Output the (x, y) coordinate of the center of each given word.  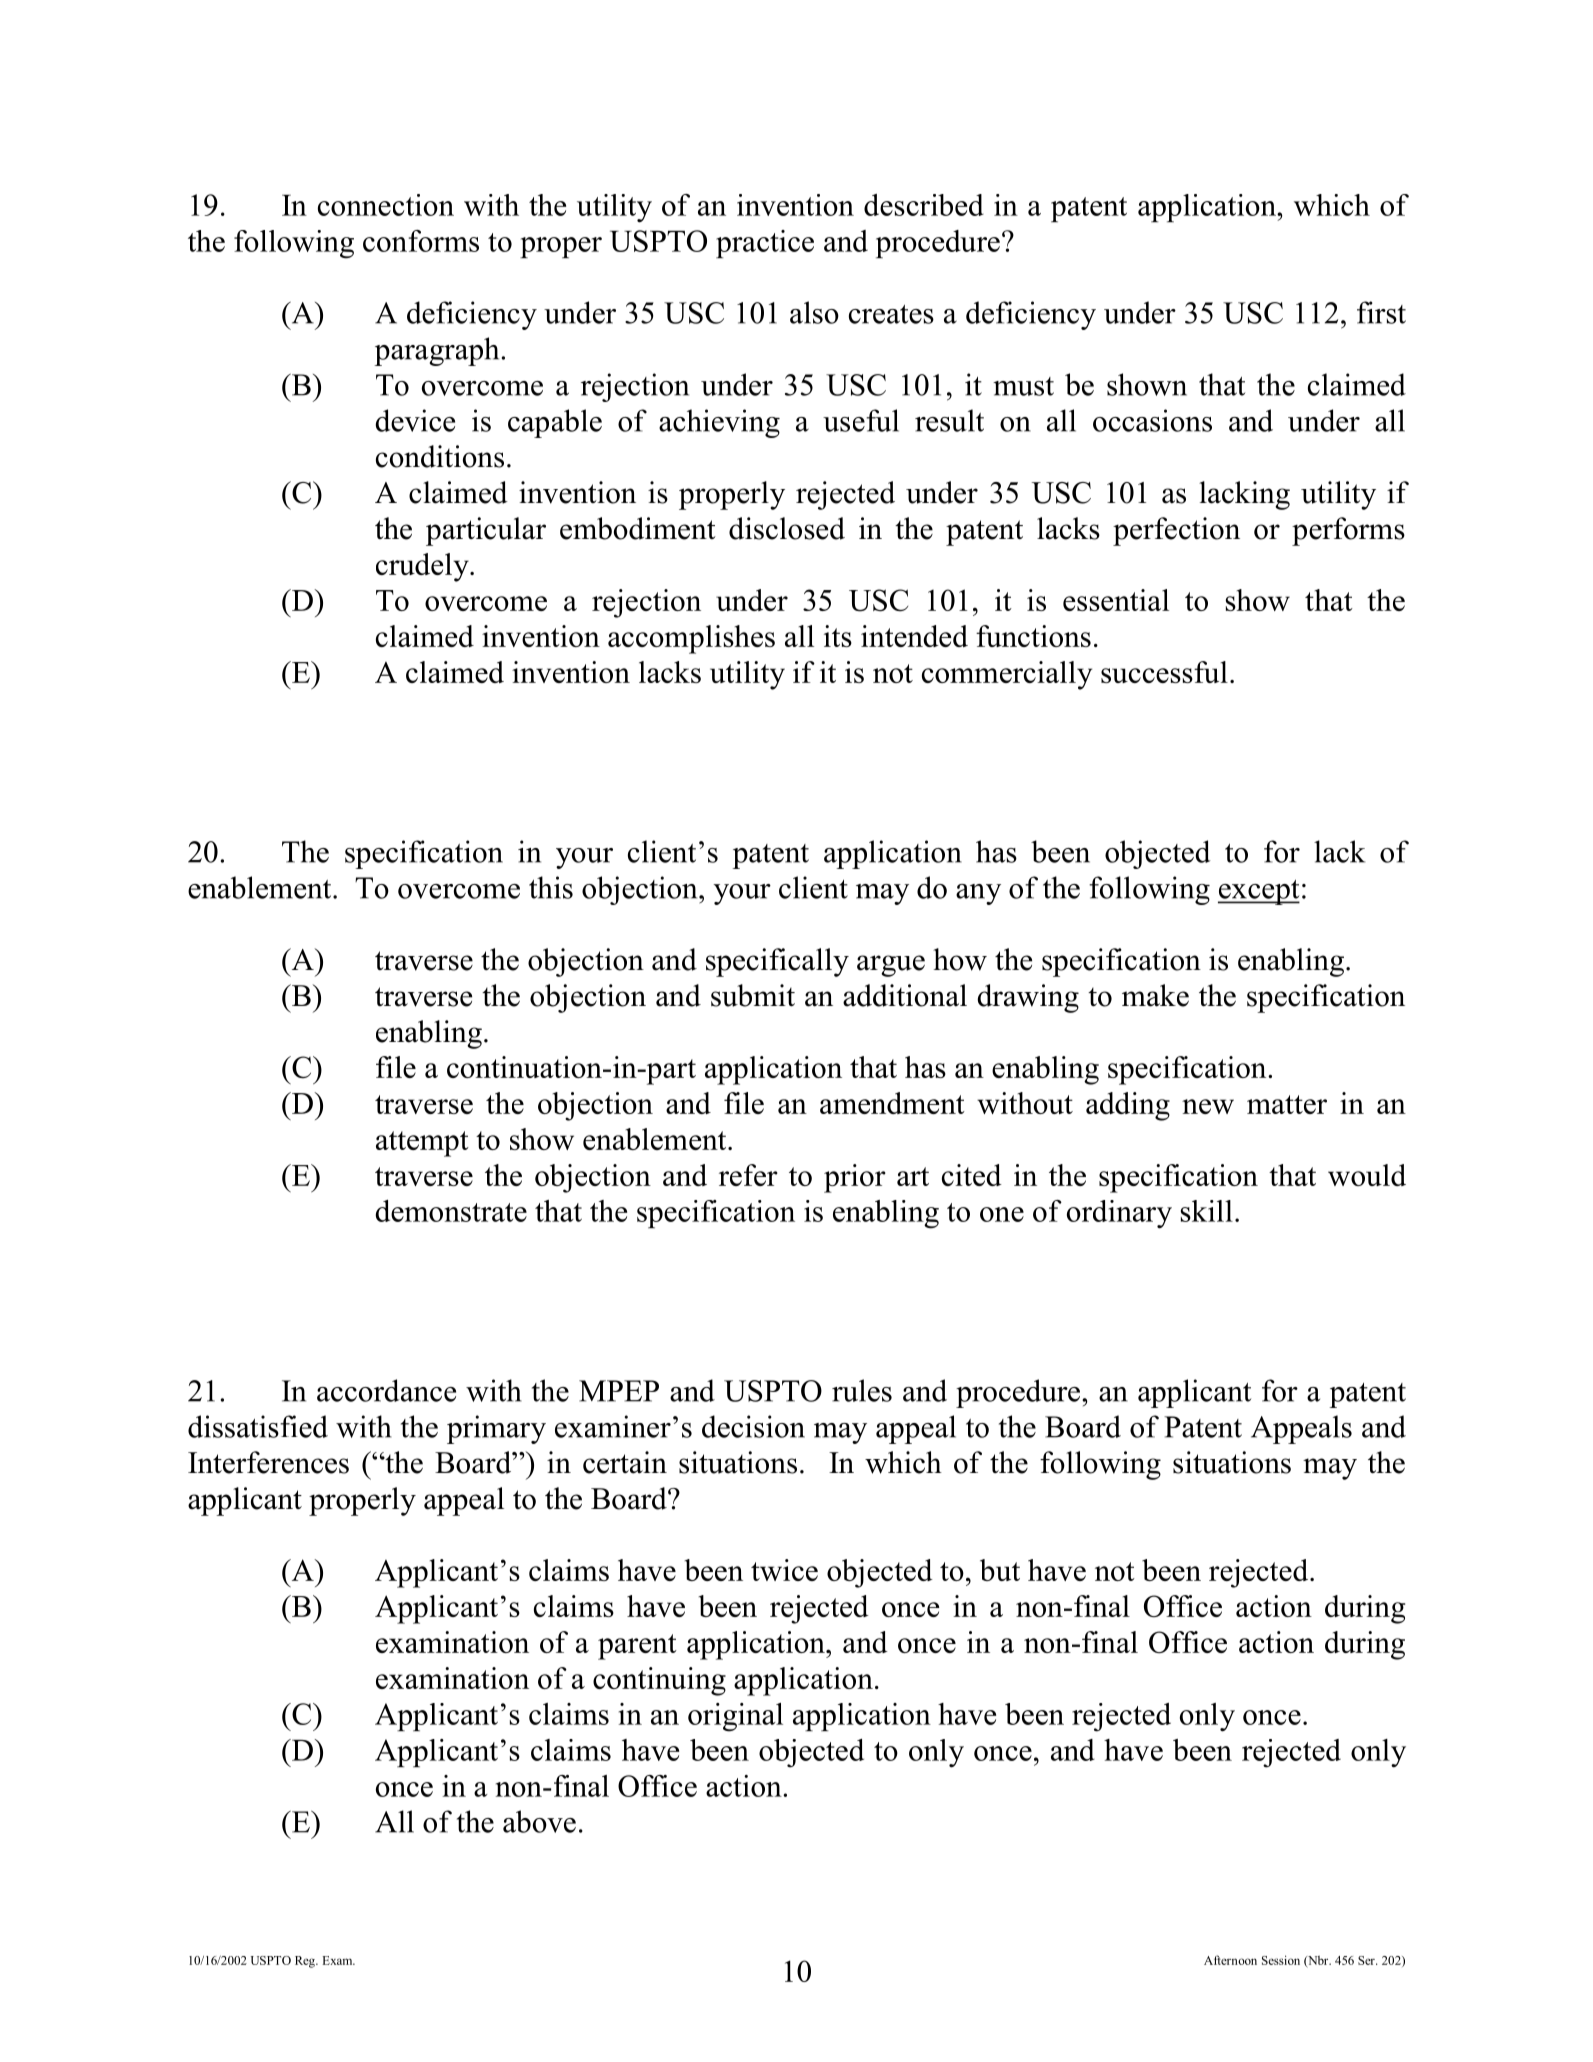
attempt (422, 1144)
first (1381, 312)
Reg (306, 1962)
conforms (421, 241)
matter (1287, 1104)
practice (765, 244)
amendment (892, 1103)
